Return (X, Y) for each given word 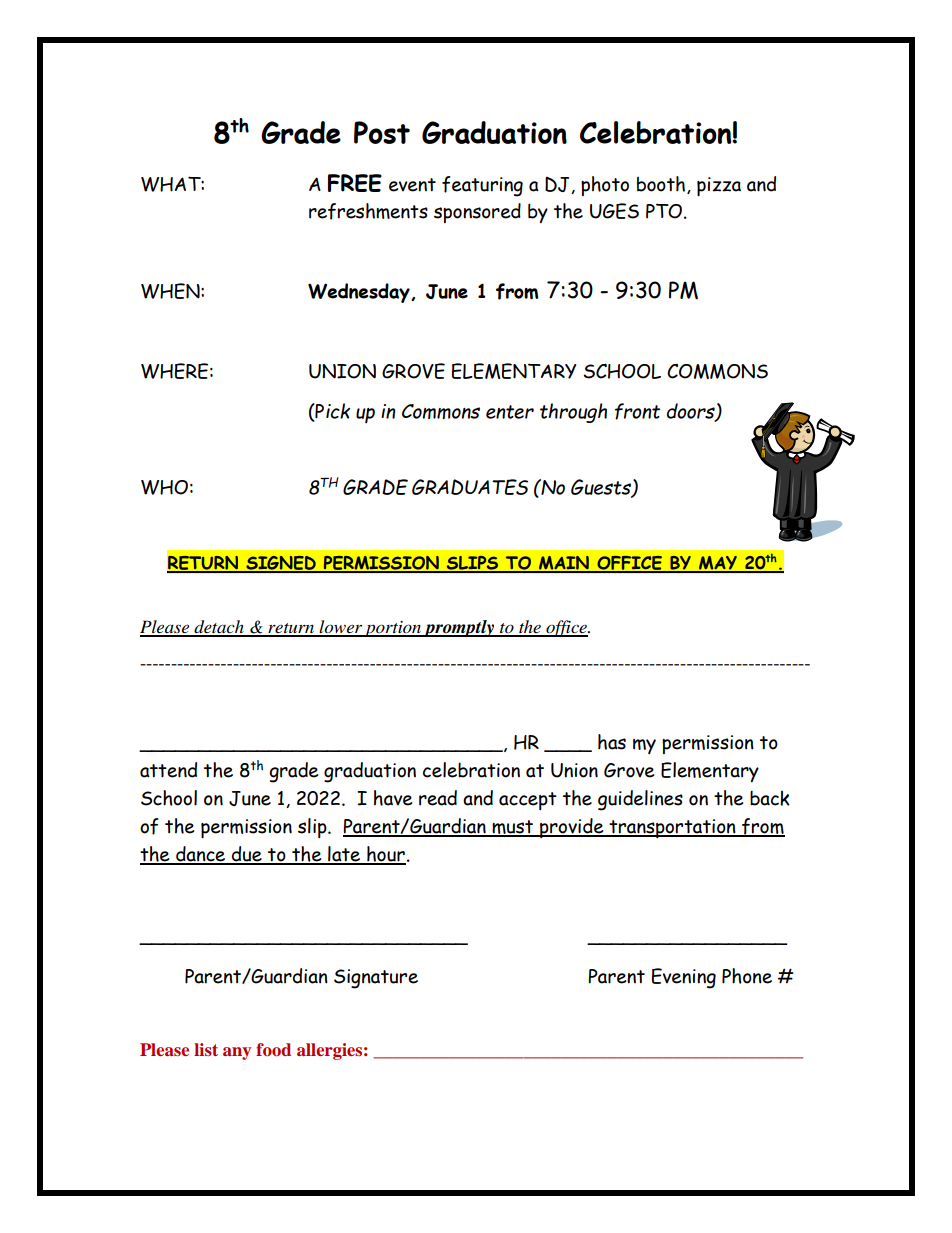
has (612, 742)
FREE (355, 183)
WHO (164, 487)
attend (168, 770)
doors (692, 412)
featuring (482, 186)
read (438, 798)
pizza (719, 186)
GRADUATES (470, 487)
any (237, 1053)
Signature (376, 979)
